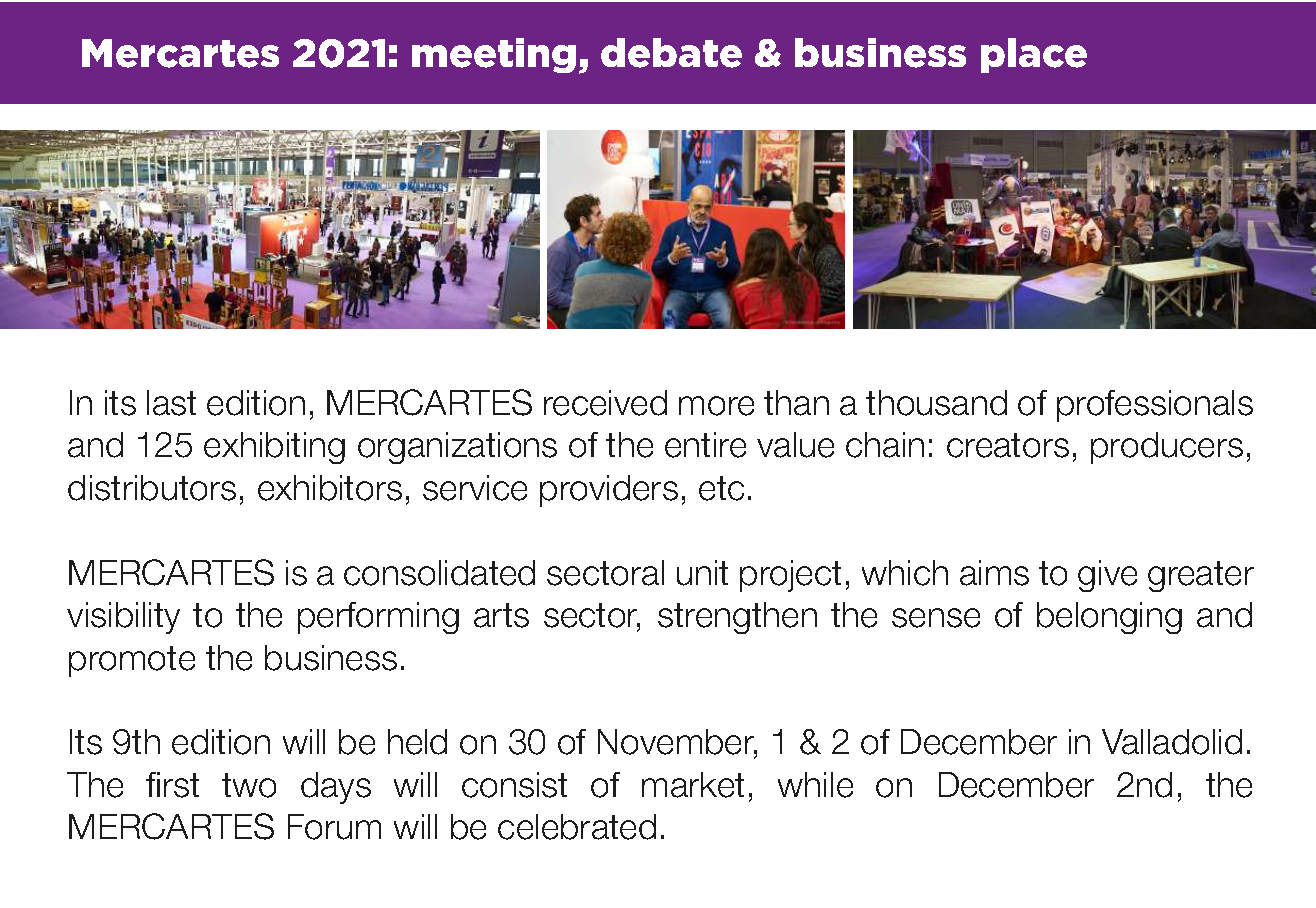  Describe the element at coordinates (1034, 55) in the screenshot. I see `place` at that location.
